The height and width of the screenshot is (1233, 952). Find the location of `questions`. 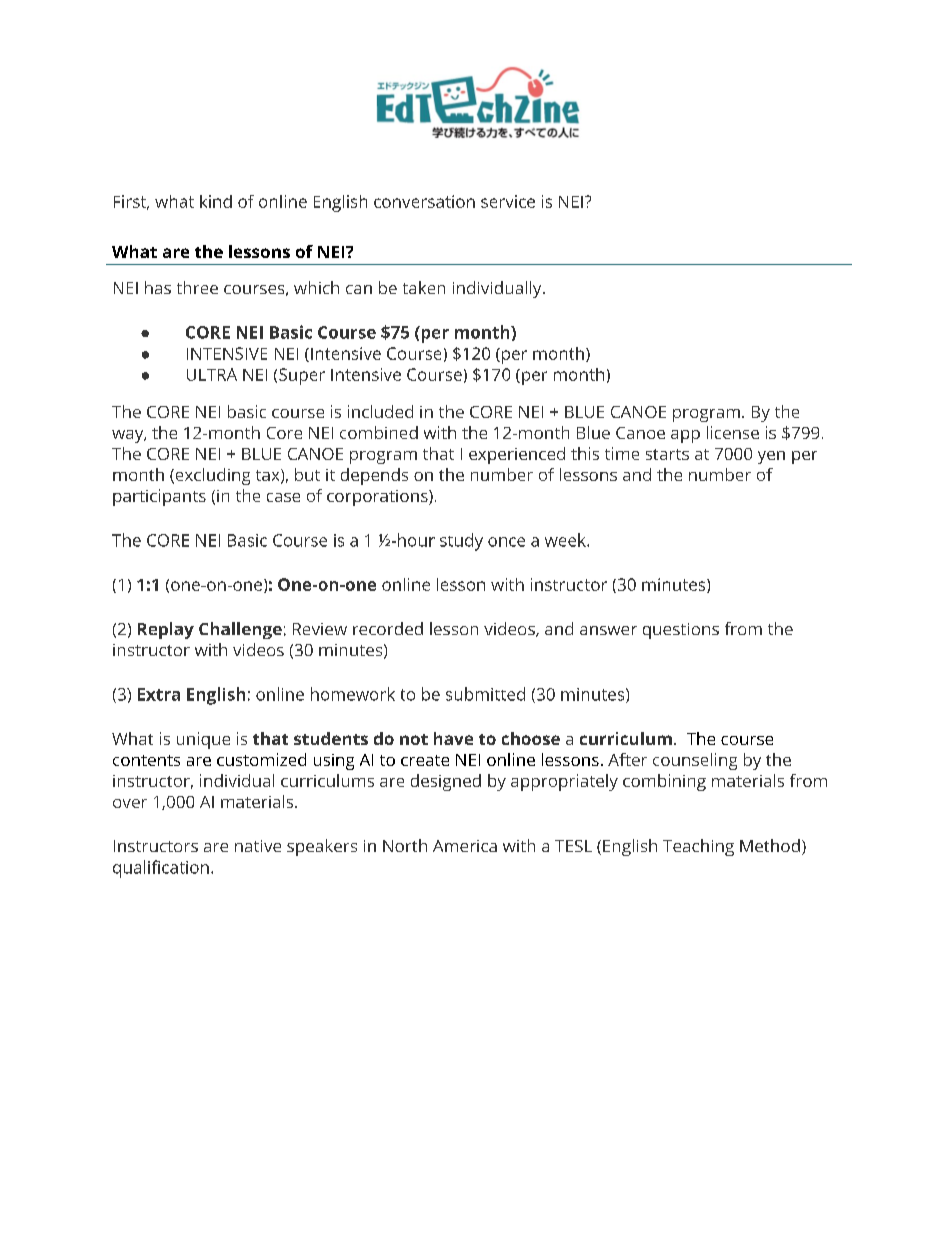

questions is located at coordinates (681, 631).
